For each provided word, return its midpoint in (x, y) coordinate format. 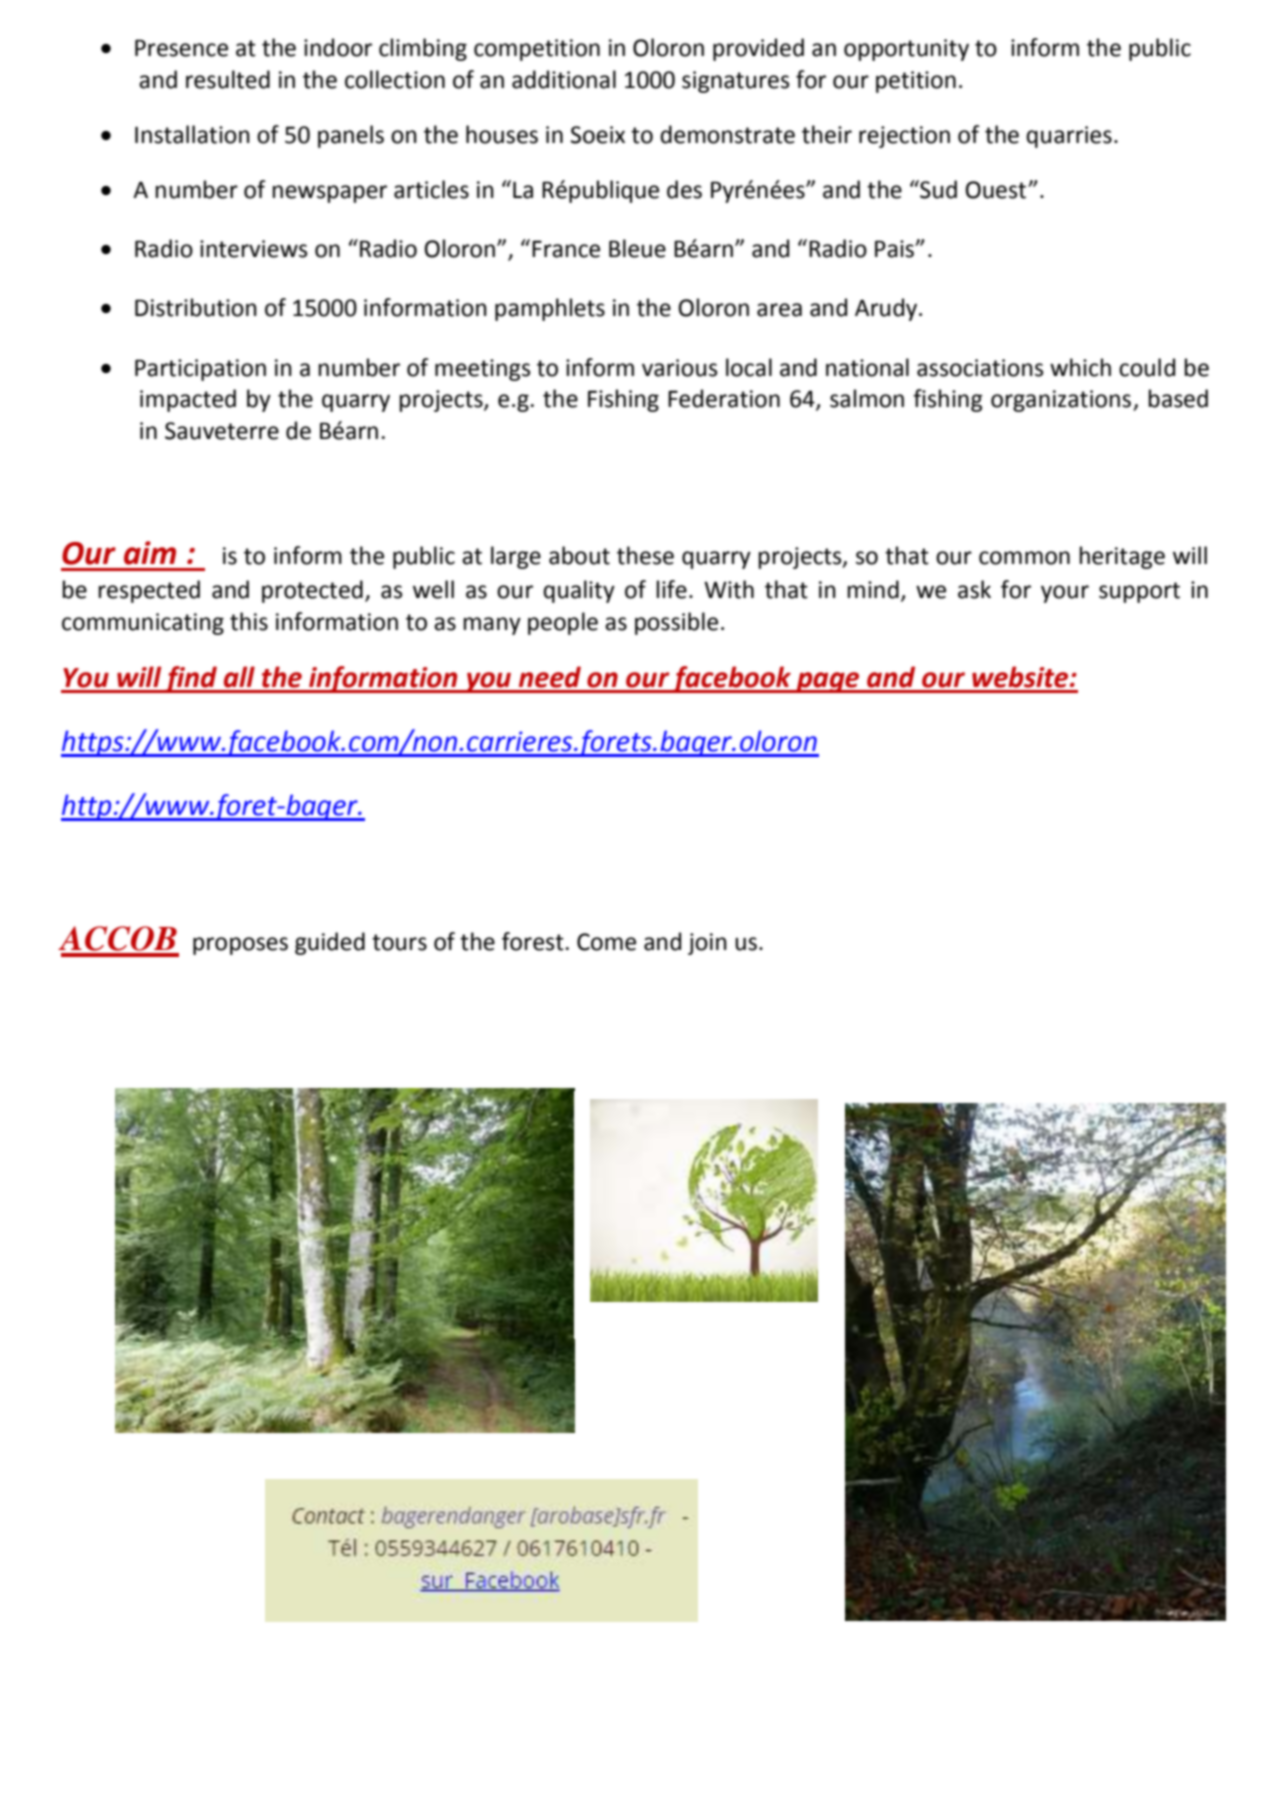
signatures (736, 82)
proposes (240, 946)
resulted (228, 79)
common (1024, 558)
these (645, 555)
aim (150, 553)
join (707, 944)
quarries (1069, 137)
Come (606, 942)
